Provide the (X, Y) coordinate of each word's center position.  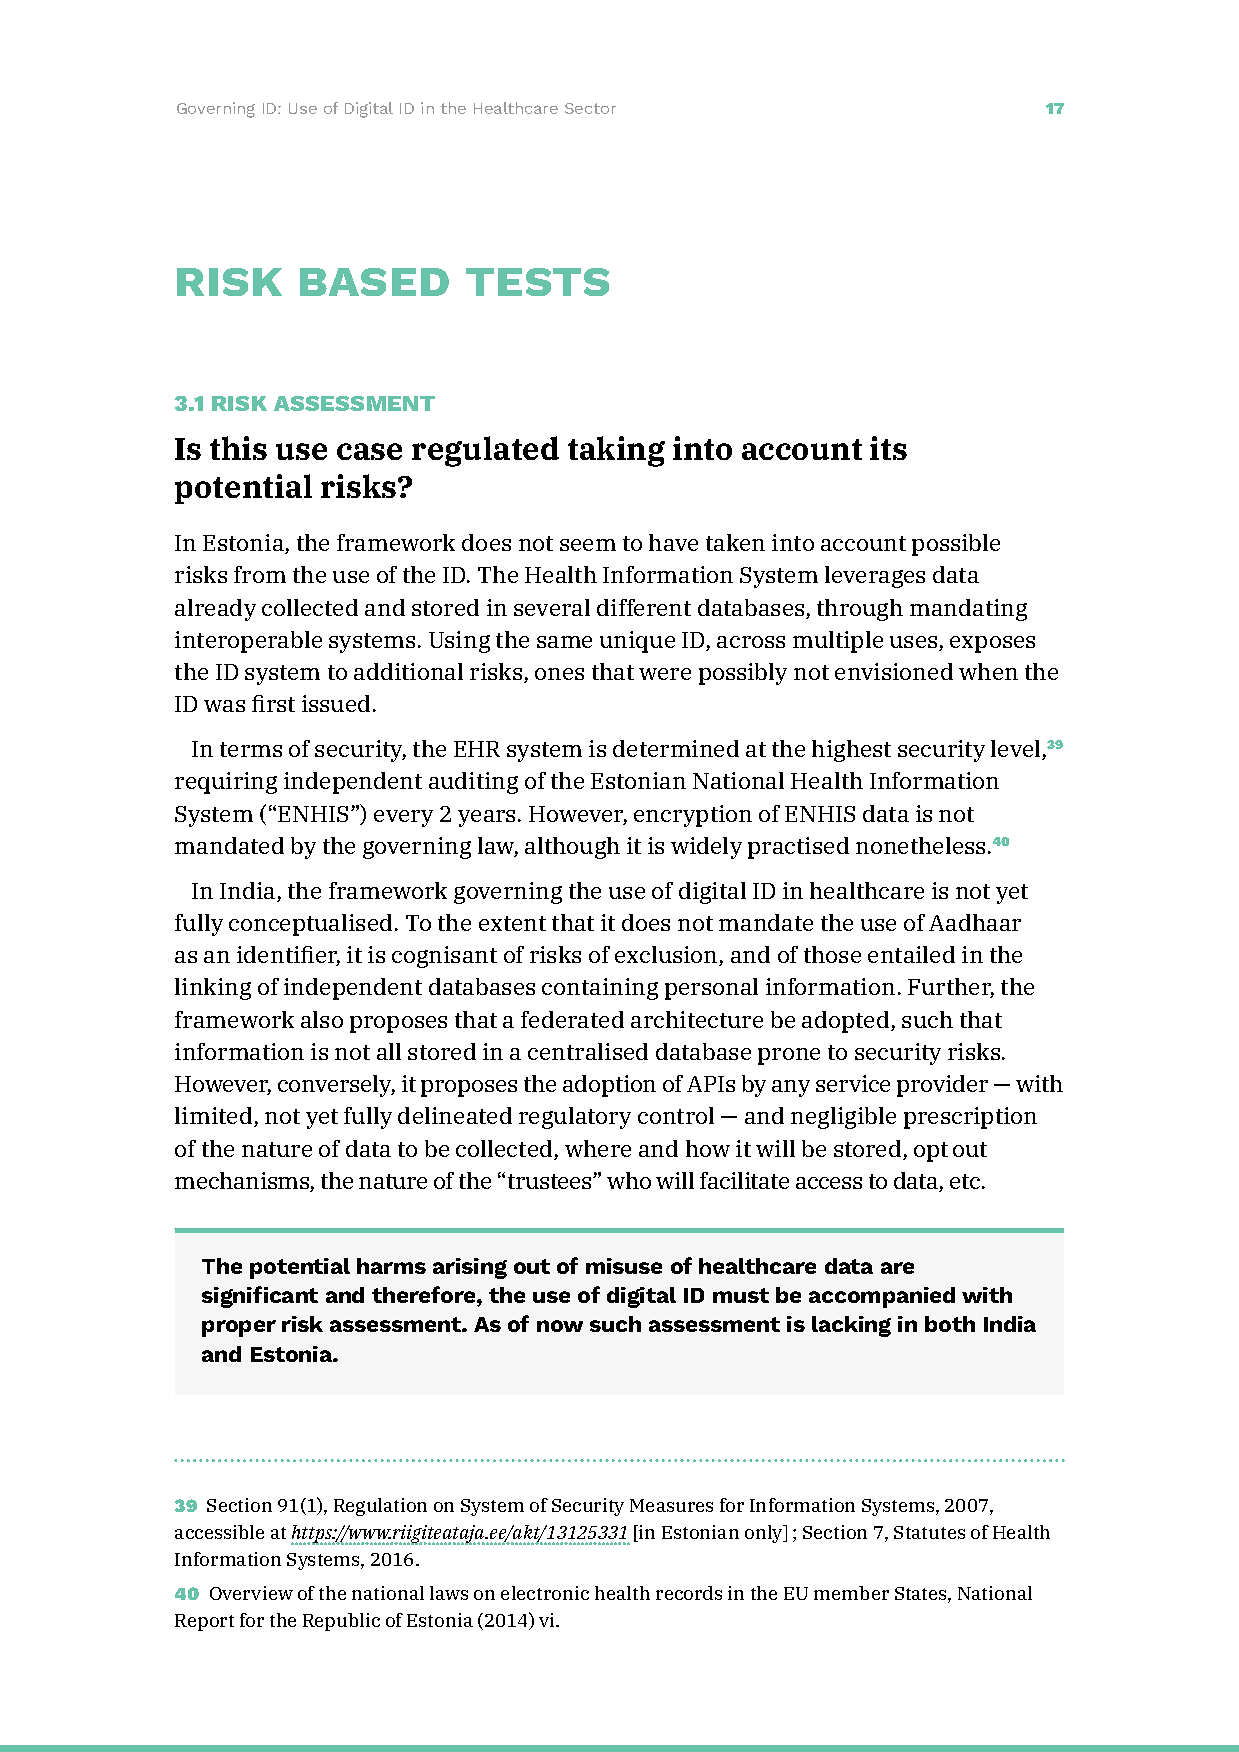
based (374, 282)
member (851, 1593)
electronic (545, 1593)
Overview (251, 1593)
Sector (590, 108)
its (888, 448)
